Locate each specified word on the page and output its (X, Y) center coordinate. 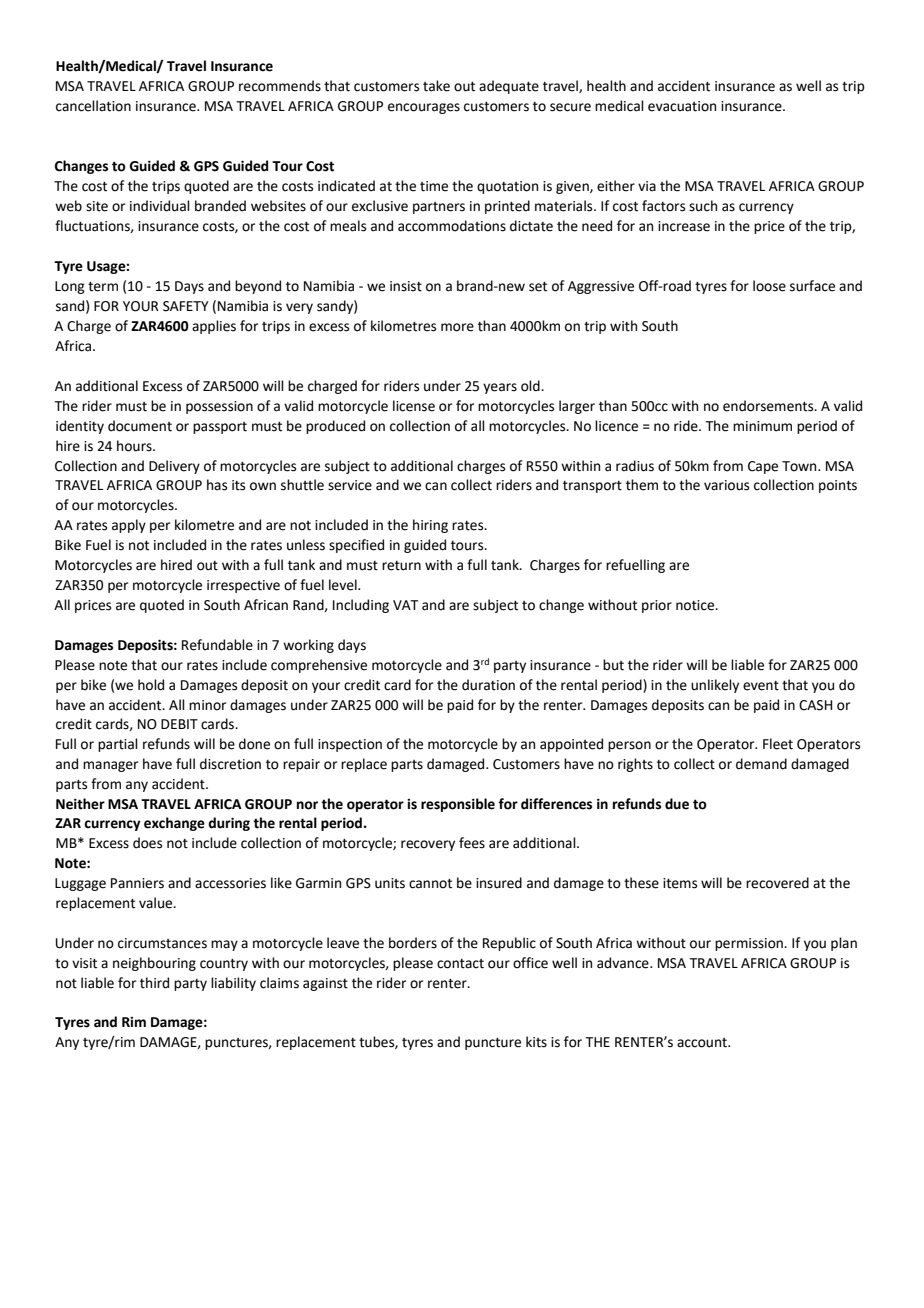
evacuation (682, 106)
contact (460, 964)
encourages (424, 108)
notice (696, 605)
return (401, 566)
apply (129, 526)
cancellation (93, 106)
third (154, 983)
